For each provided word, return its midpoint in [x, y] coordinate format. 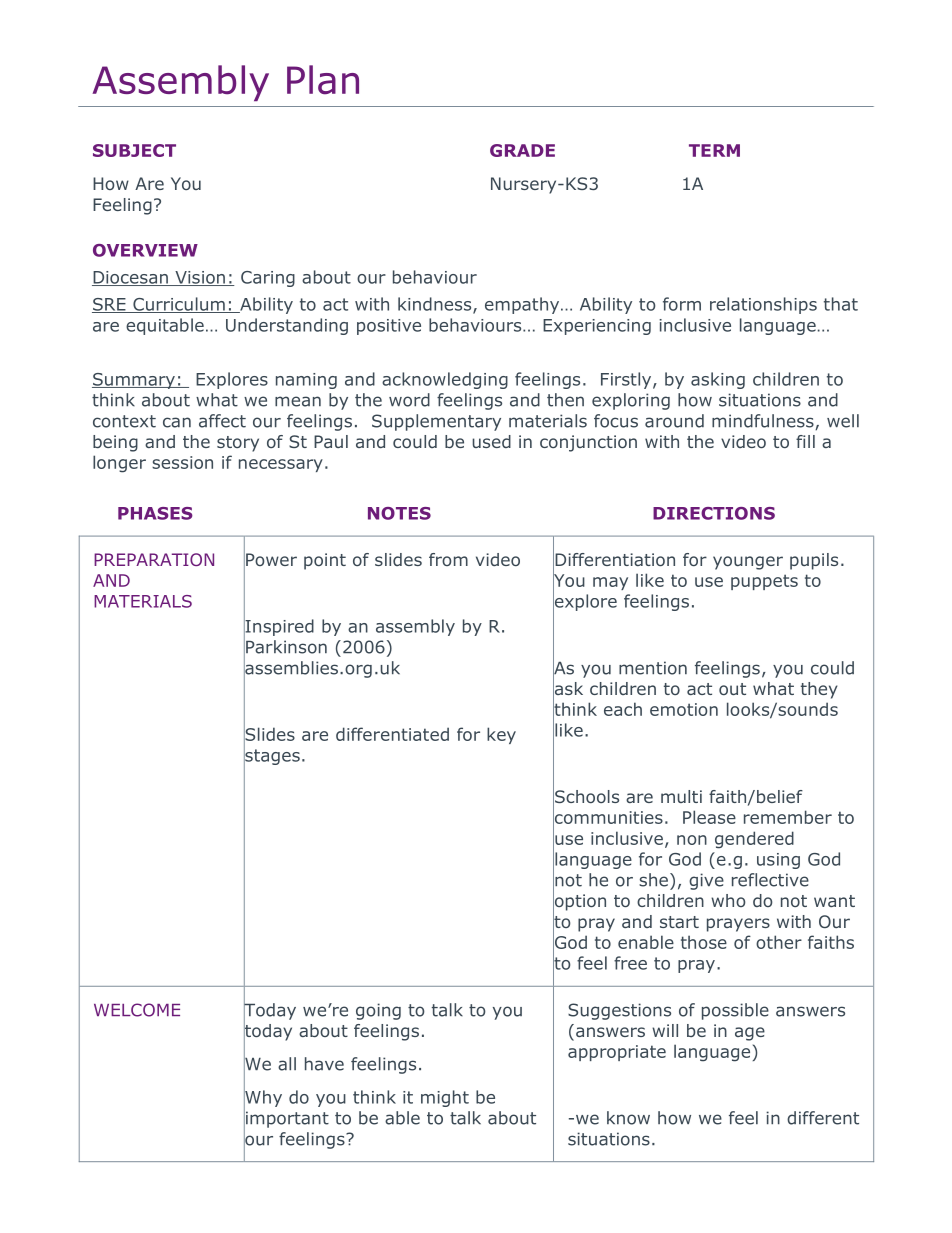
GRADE [522, 150]
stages [272, 757]
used [491, 441]
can [177, 422]
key [501, 735]
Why [263, 1098]
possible [735, 1011]
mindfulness [764, 422]
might [445, 1098]
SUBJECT [134, 150]
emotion [684, 709]
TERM [714, 150]
